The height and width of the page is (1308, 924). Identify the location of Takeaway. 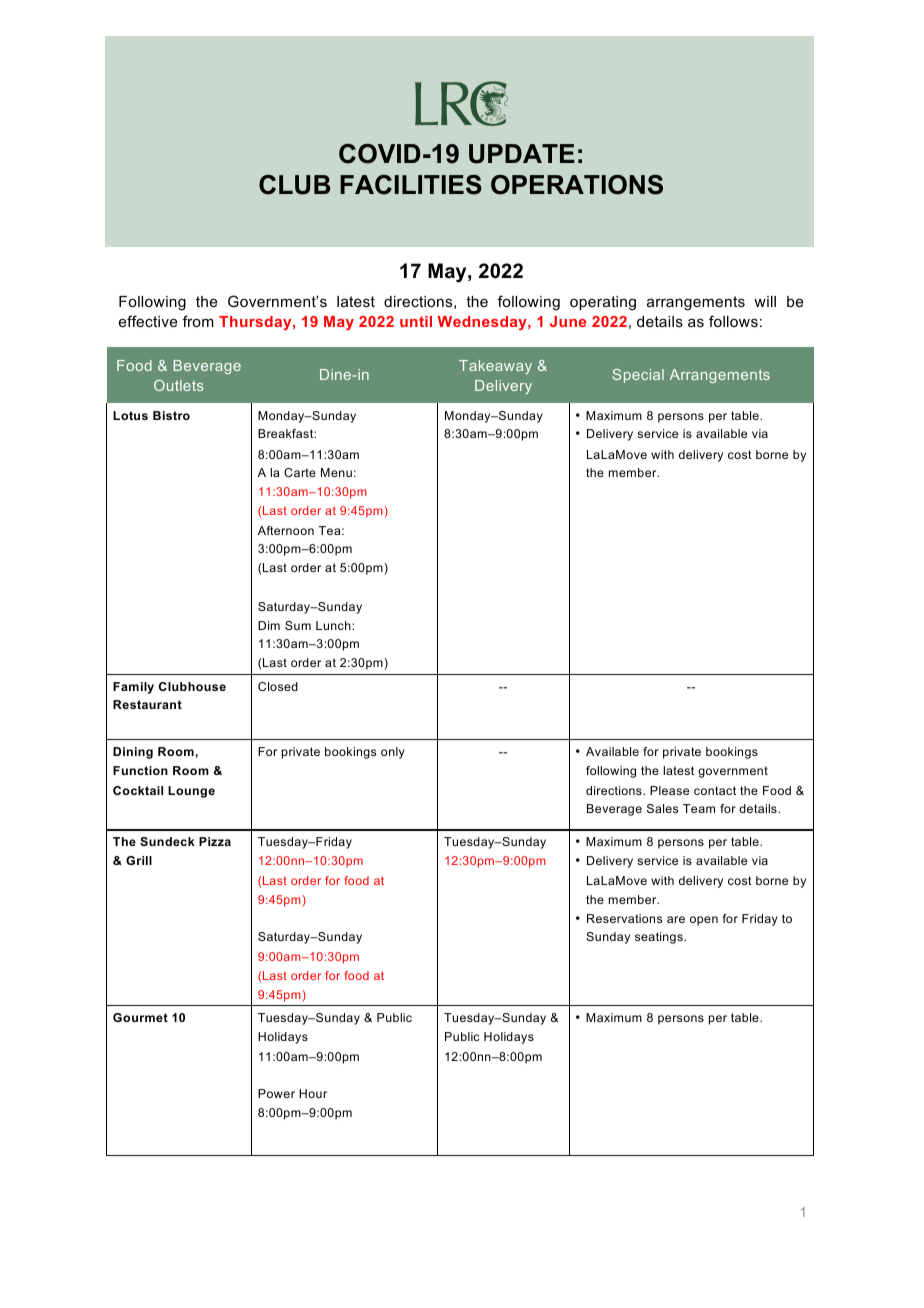
(495, 367).
